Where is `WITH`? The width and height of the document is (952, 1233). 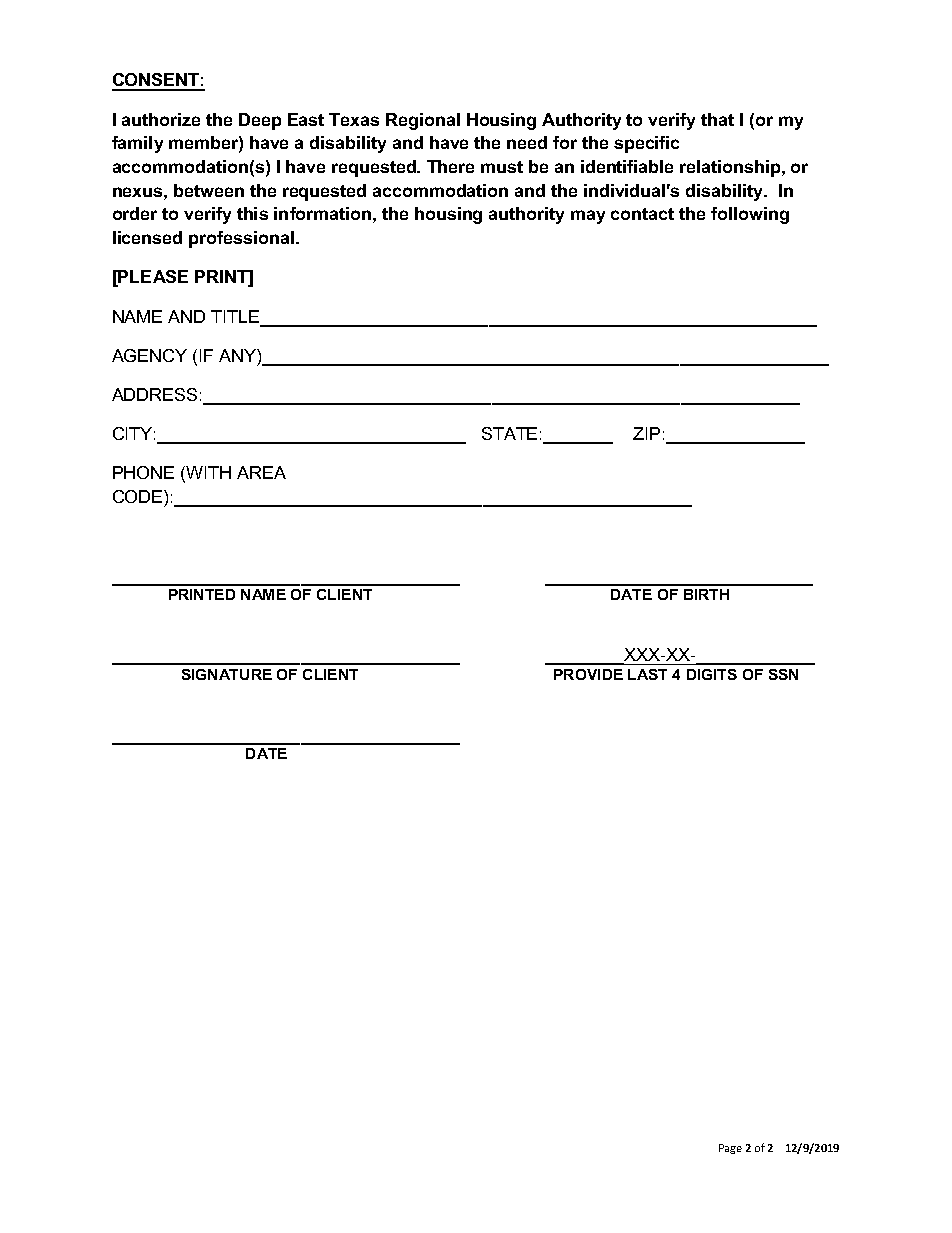 WITH is located at coordinates (207, 474).
